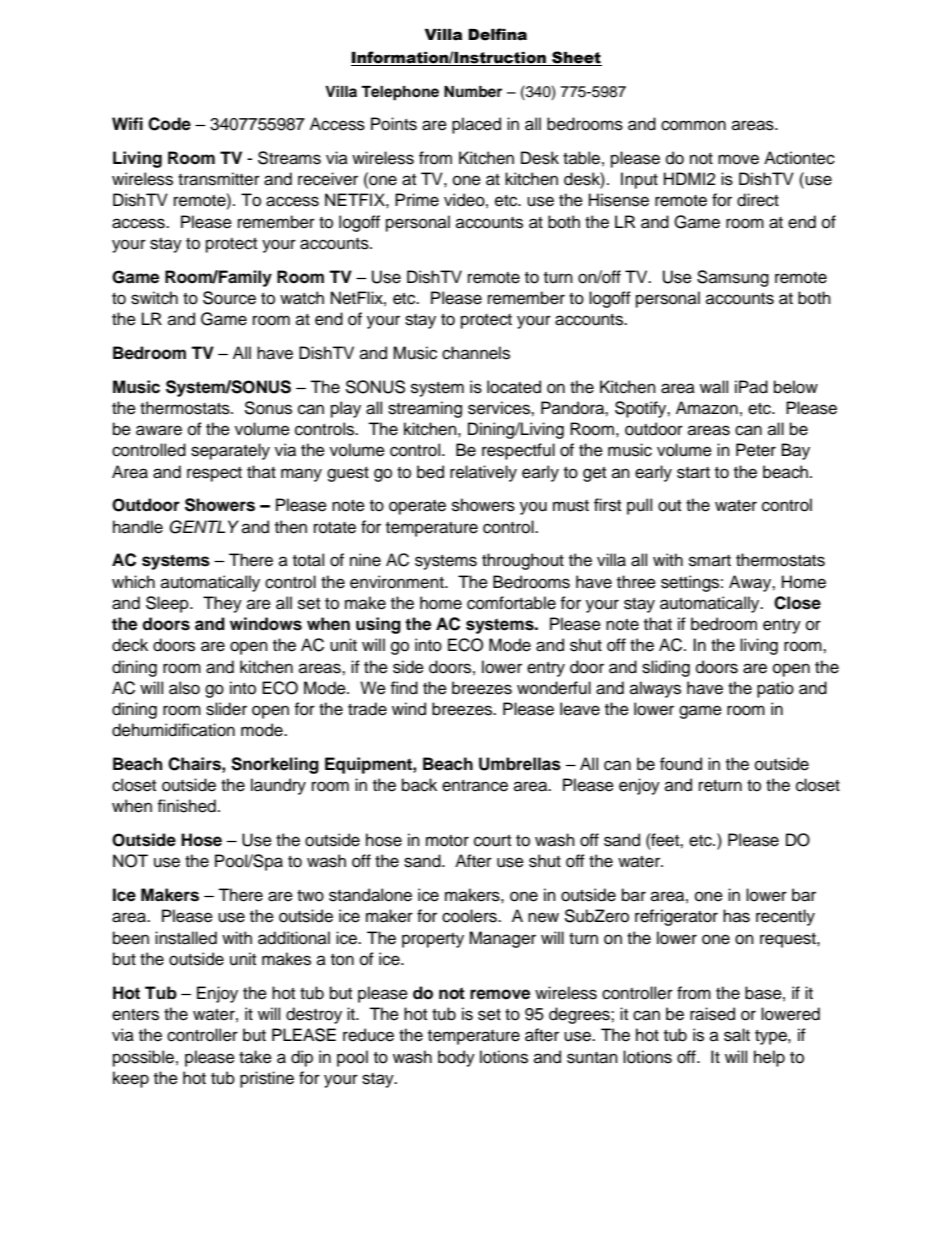  What do you see at coordinates (255, 1057) in the document?
I see `take` at bounding box center [255, 1057].
